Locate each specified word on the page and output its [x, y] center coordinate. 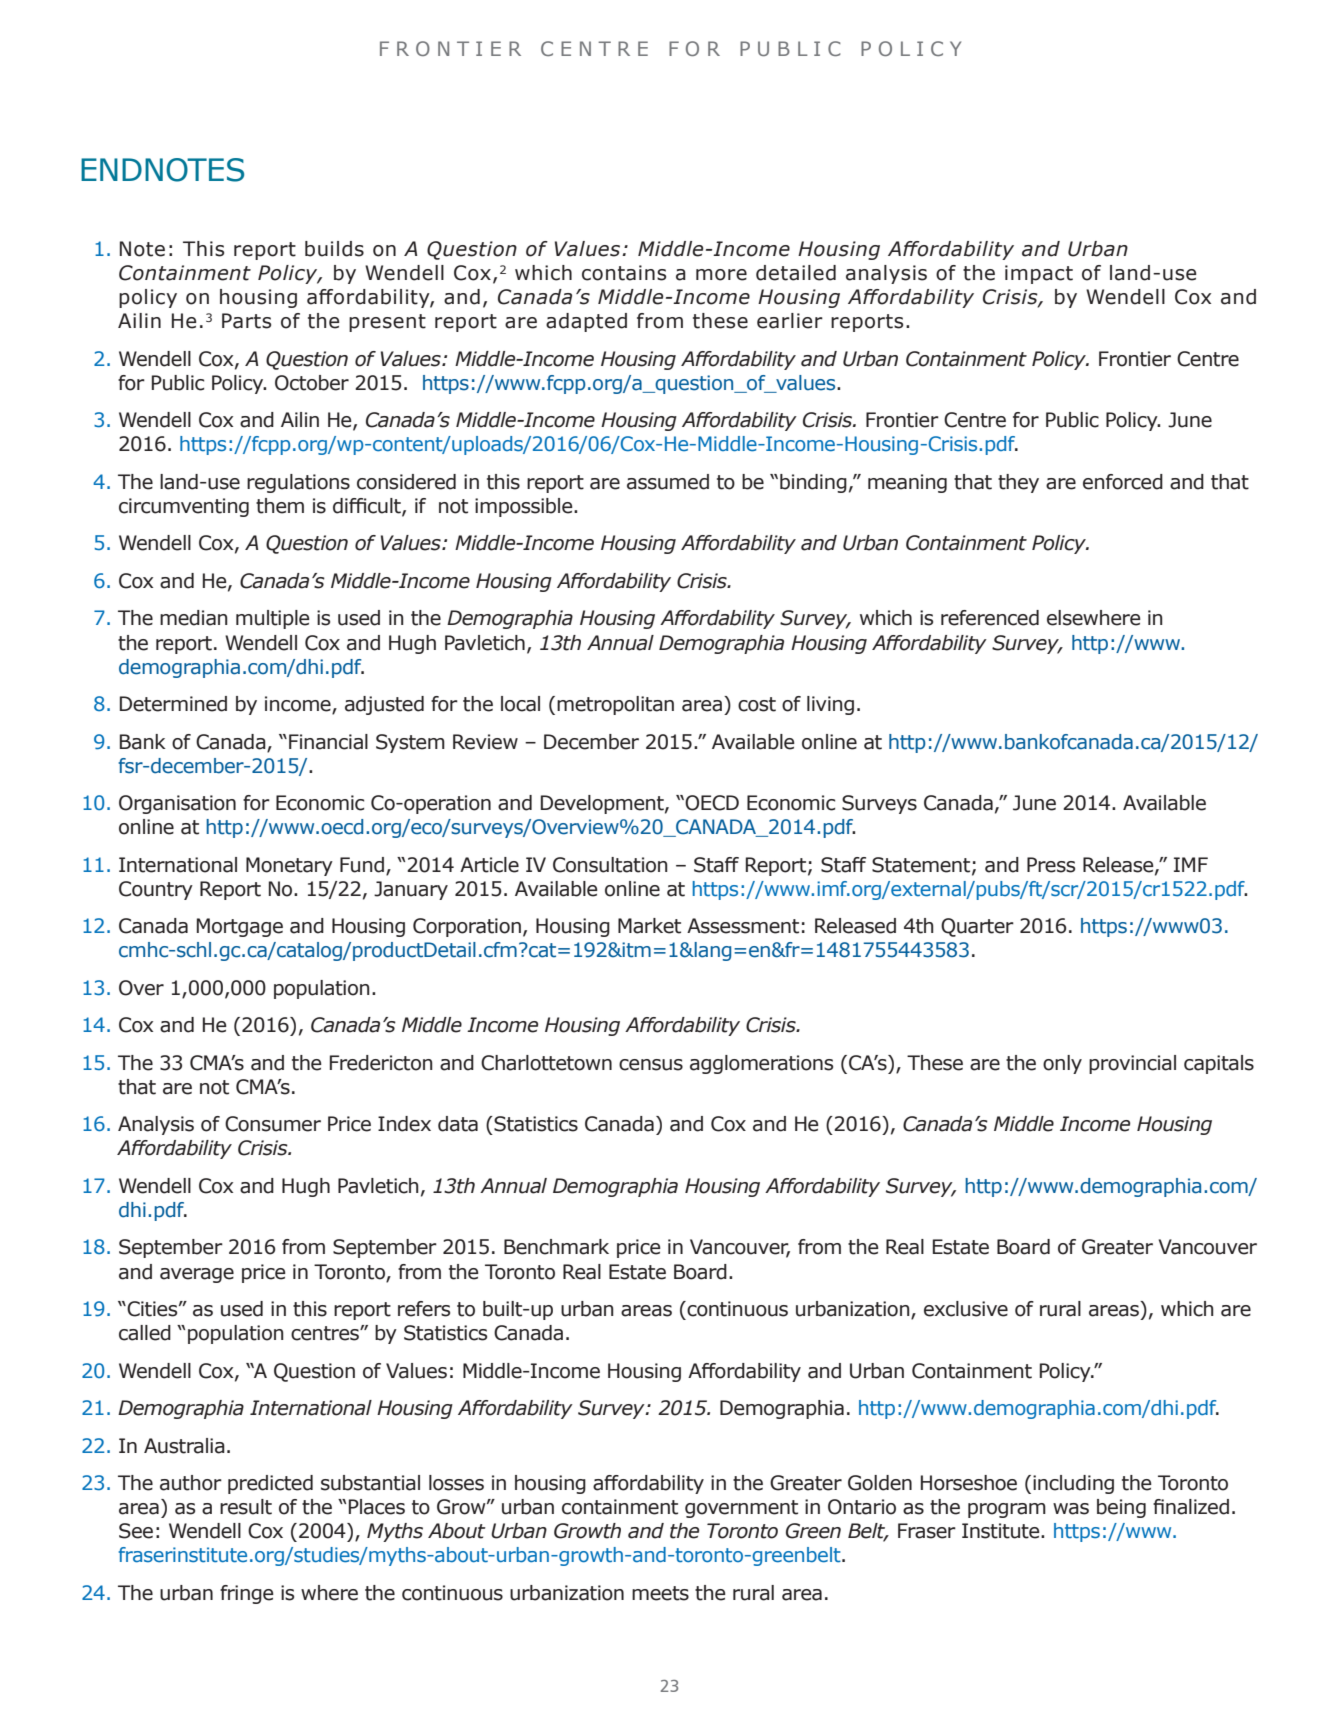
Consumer [273, 1124]
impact [1039, 274]
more [721, 275]
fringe [247, 1594]
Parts [246, 321]
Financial [328, 742]
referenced [990, 618]
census [651, 1065]
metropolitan [615, 705]
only [1062, 1064]
